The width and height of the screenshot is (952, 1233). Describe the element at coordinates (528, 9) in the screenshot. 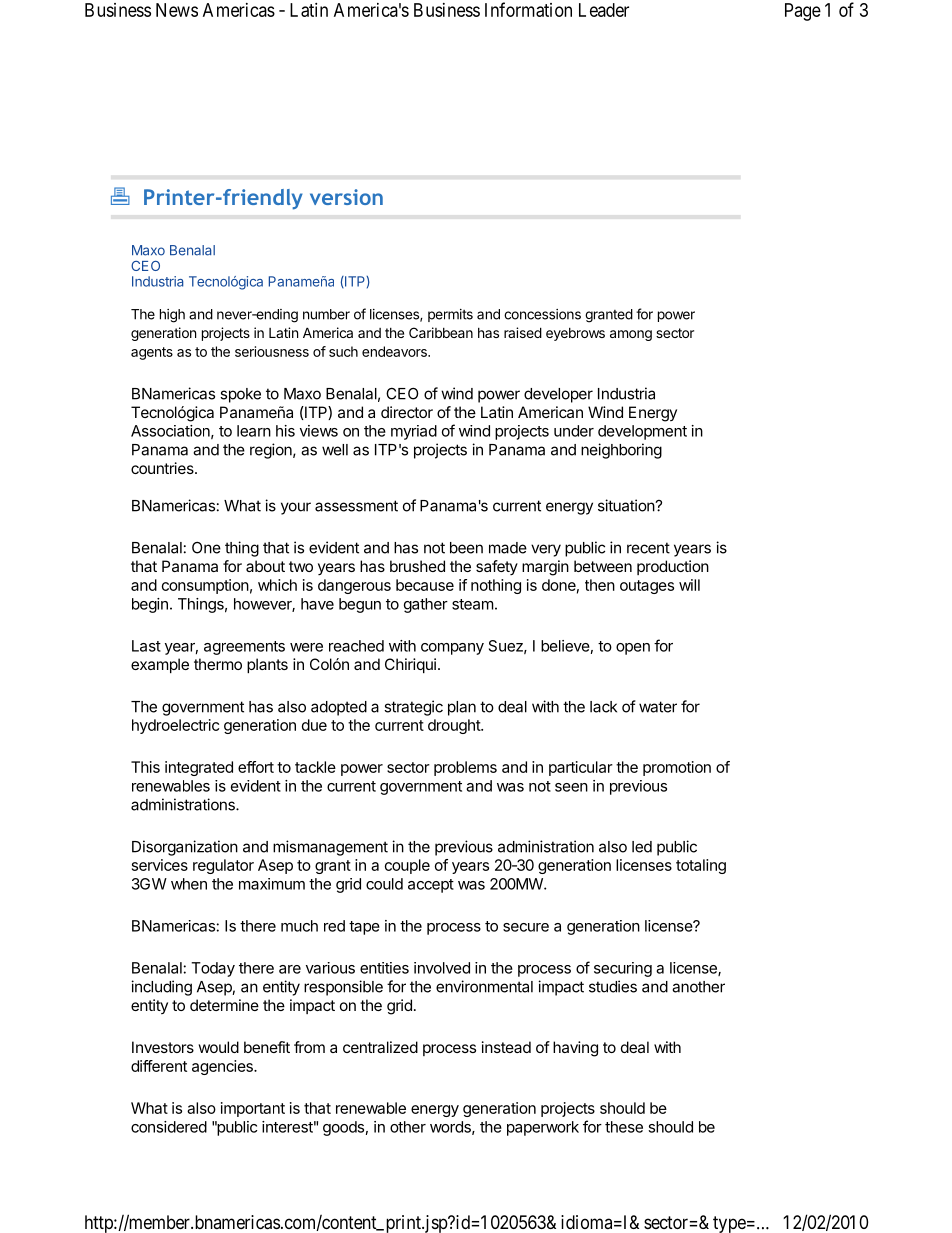

I see `Information` at that location.
